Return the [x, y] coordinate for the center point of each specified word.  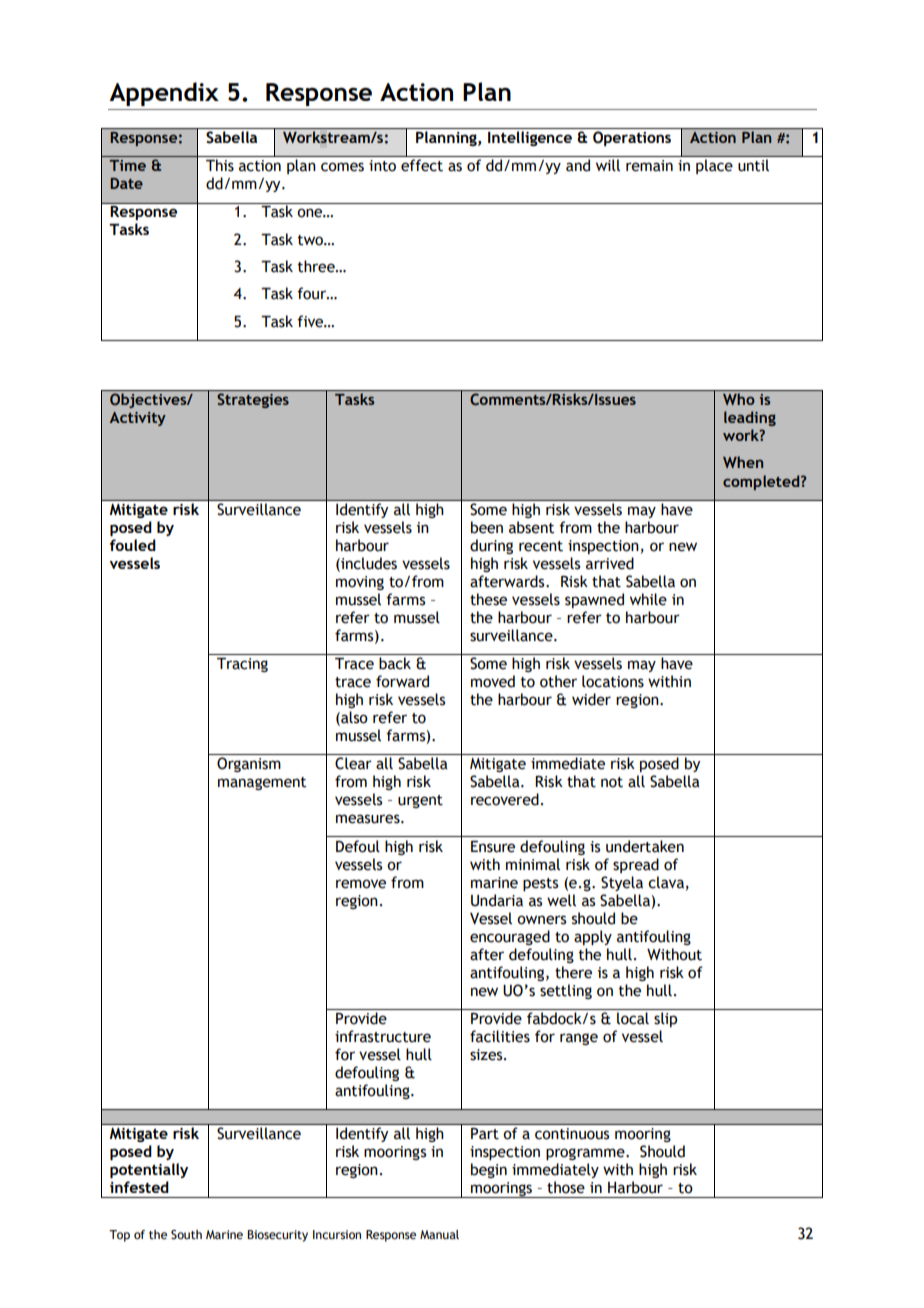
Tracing [242, 665]
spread [636, 865]
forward [402, 681]
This [220, 165]
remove [361, 884]
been [487, 527]
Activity [138, 419]
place [714, 166]
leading [750, 418]
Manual [439, 1234]
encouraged [510, 937]
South [186, 1234]
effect [422, 165]
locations [613, 681]
